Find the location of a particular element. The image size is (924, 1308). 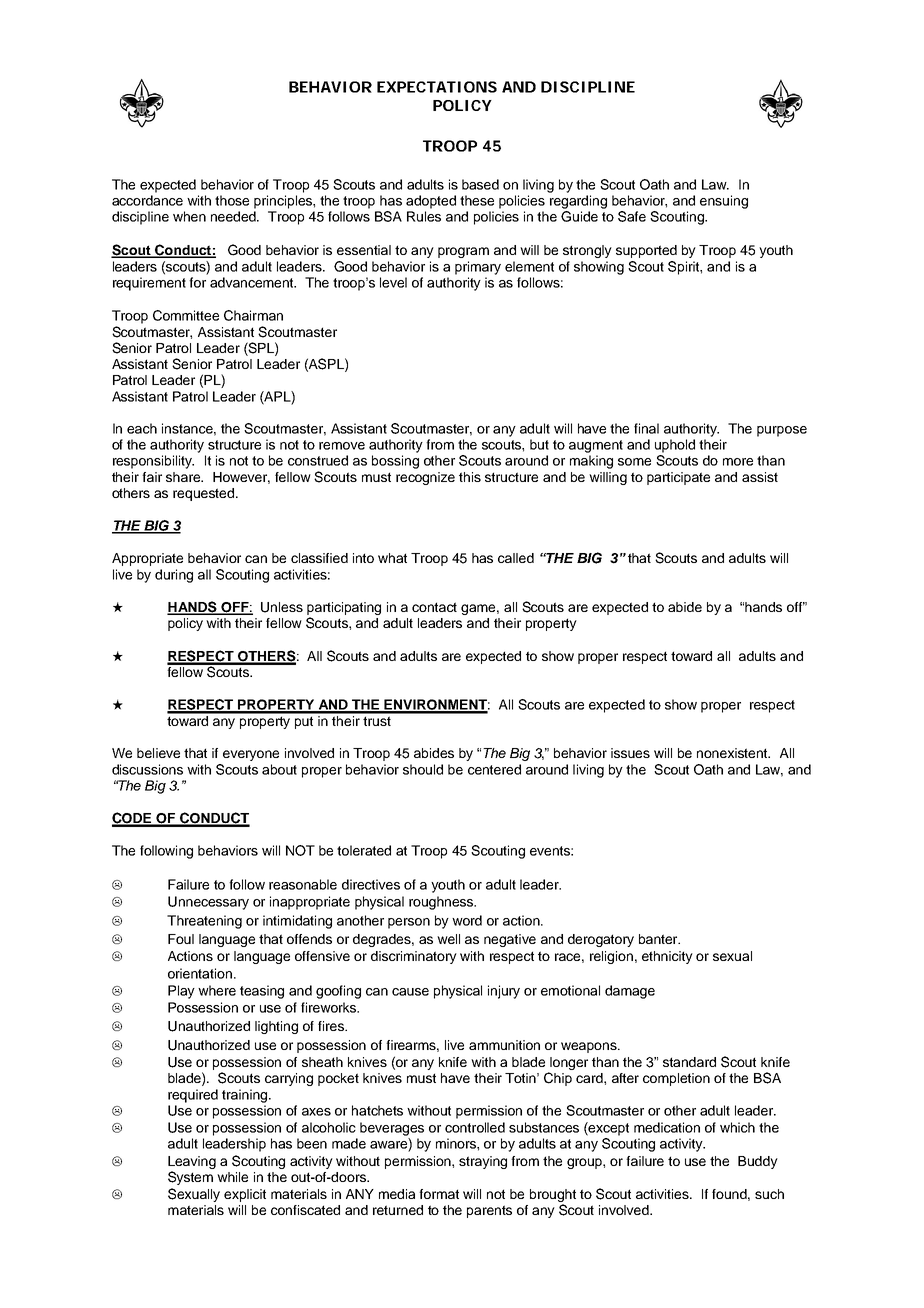

System is located at coordinates (190, 1178).
